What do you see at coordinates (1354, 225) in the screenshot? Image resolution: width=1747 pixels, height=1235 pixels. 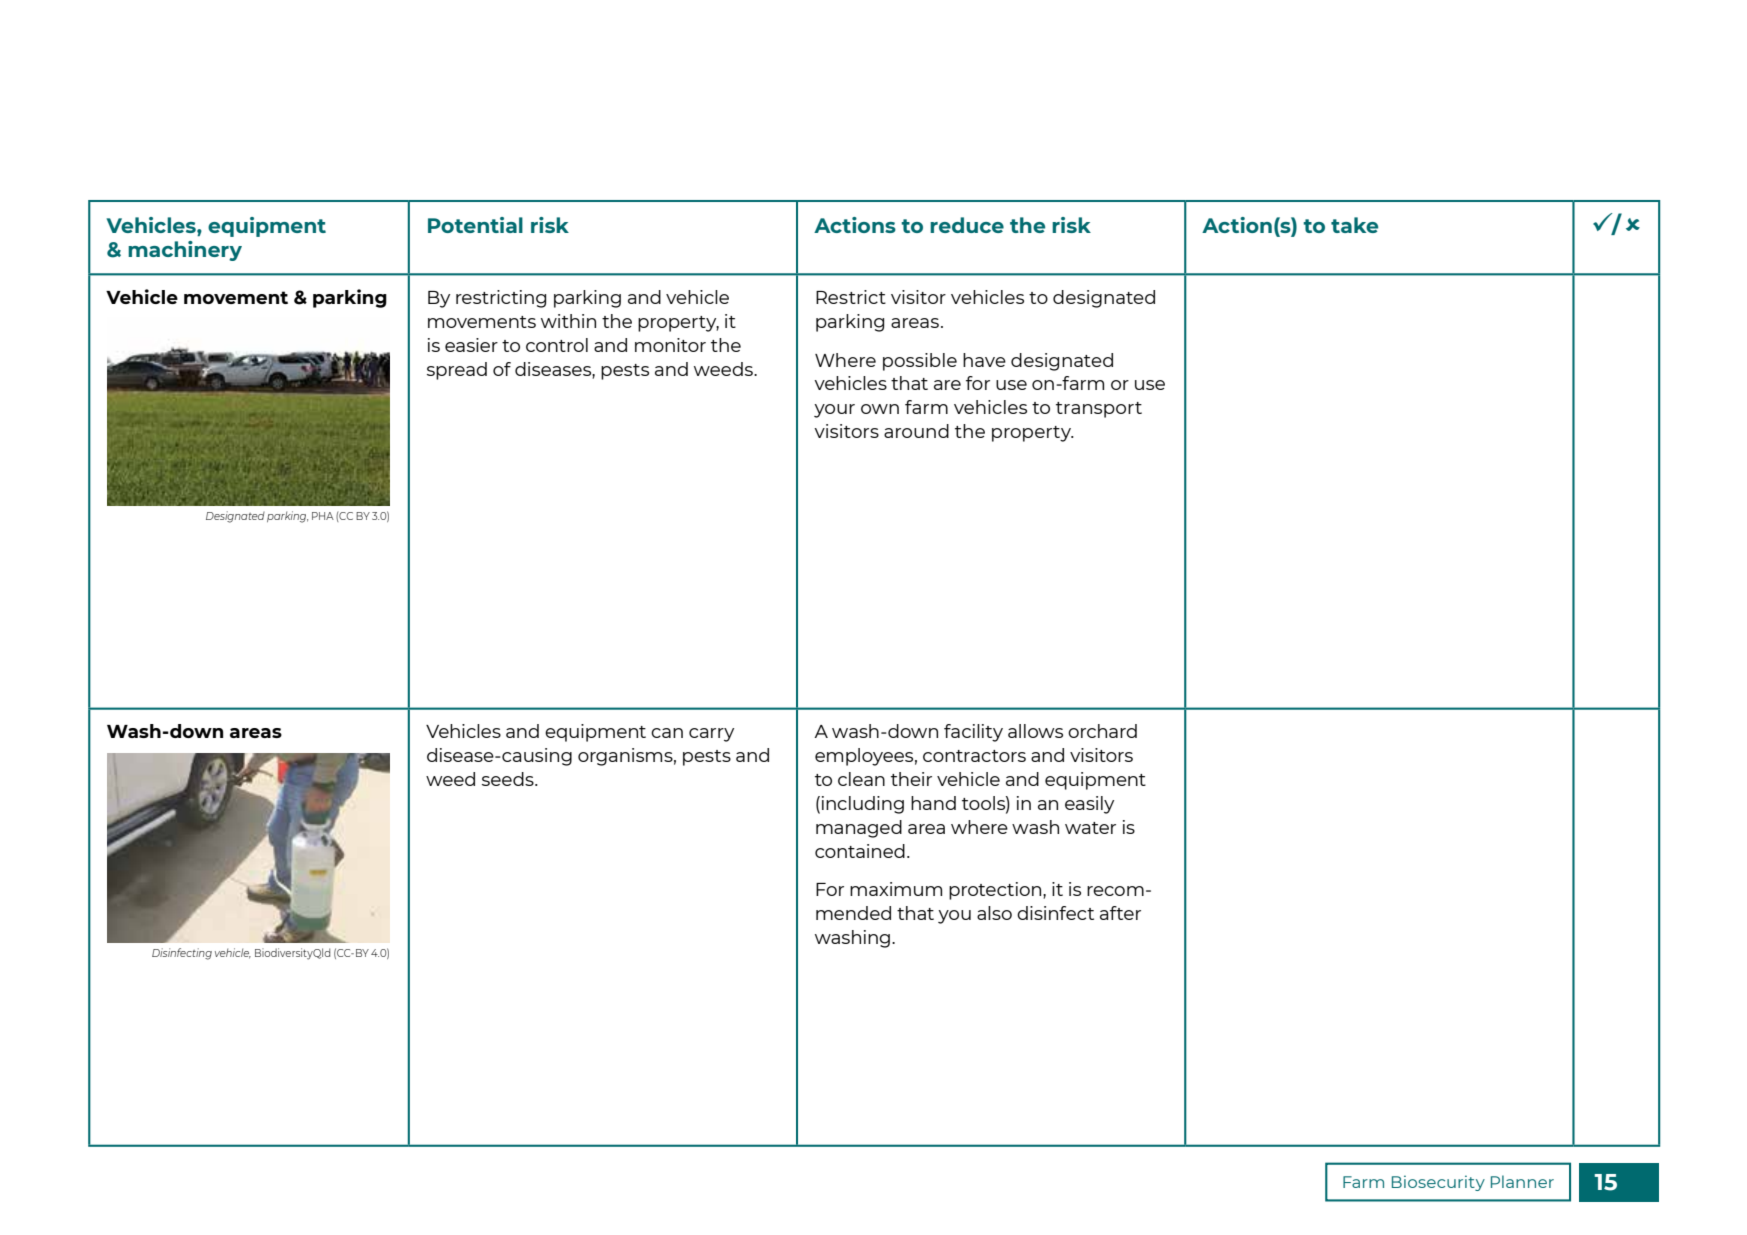 I see `take` at bounding box center [1354, 225].
